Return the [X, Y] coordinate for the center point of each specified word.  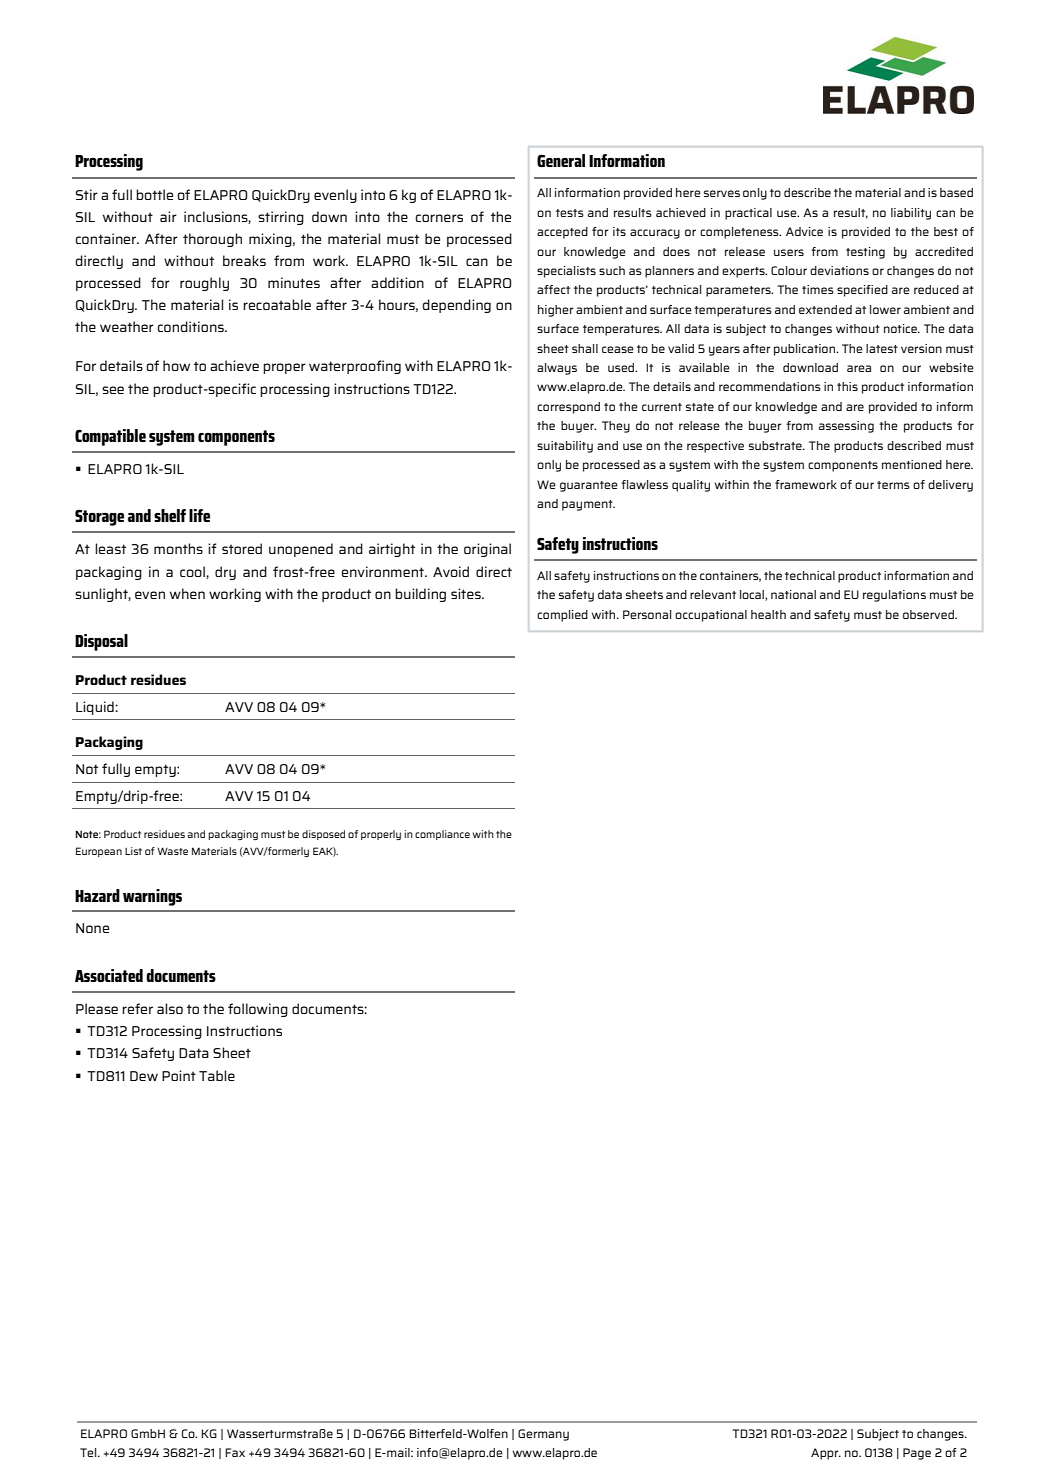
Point [179, 1075]
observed [929, 614]
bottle [154, 194]
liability [911, 214]
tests [570, 213]
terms [893, 485]
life [199, 515]
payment [588, 505]
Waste [172, 851]
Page [917, 1454]
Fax [235, 1452]
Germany [543, 1435]
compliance [442, 835]
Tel [89, 1452]
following [258, 1010]
